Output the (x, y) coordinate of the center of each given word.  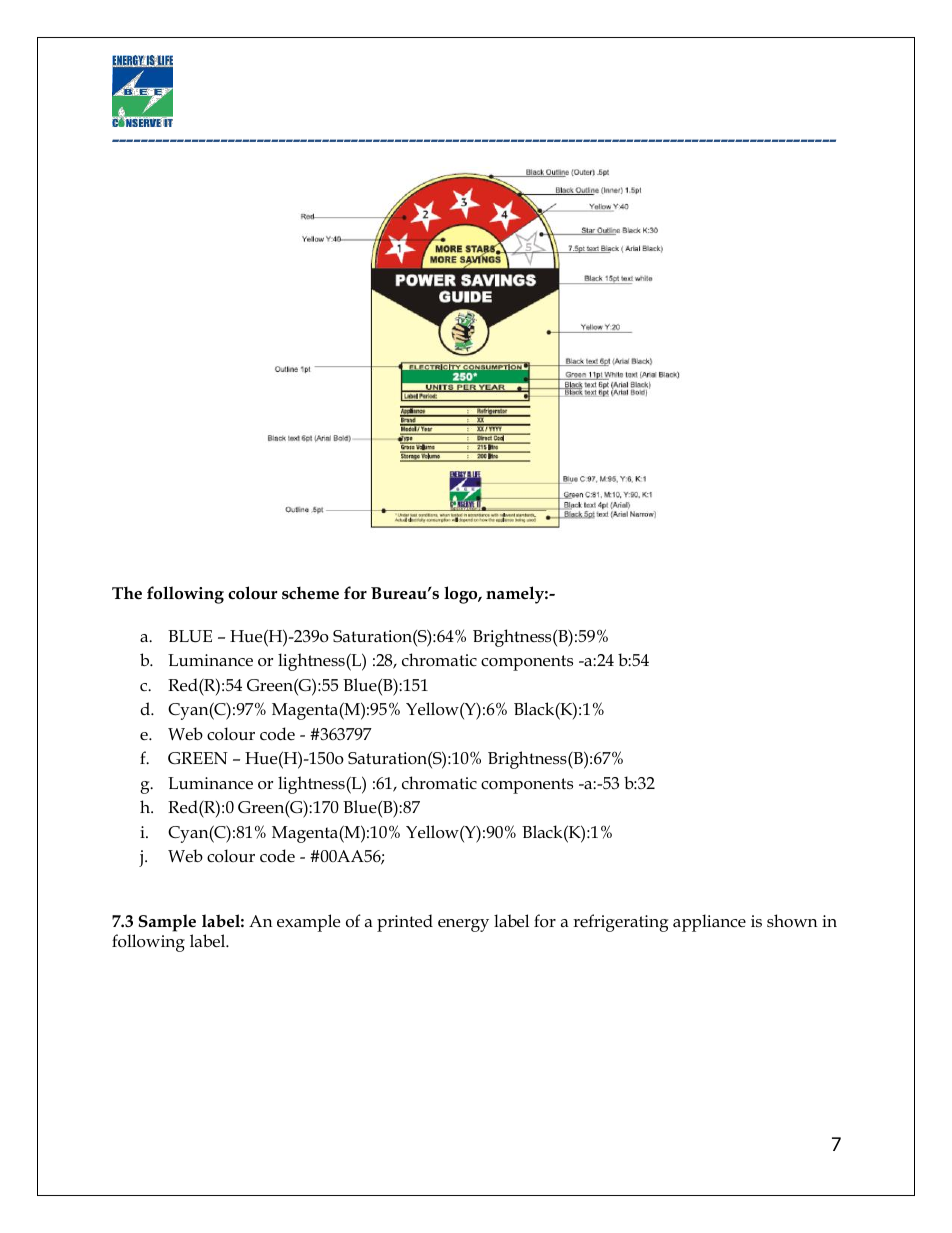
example (308, 923)
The (127, 593)
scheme (310, 593)
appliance (709, 923)
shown (792, 921)
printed (405, 923)
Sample (167, 923)
